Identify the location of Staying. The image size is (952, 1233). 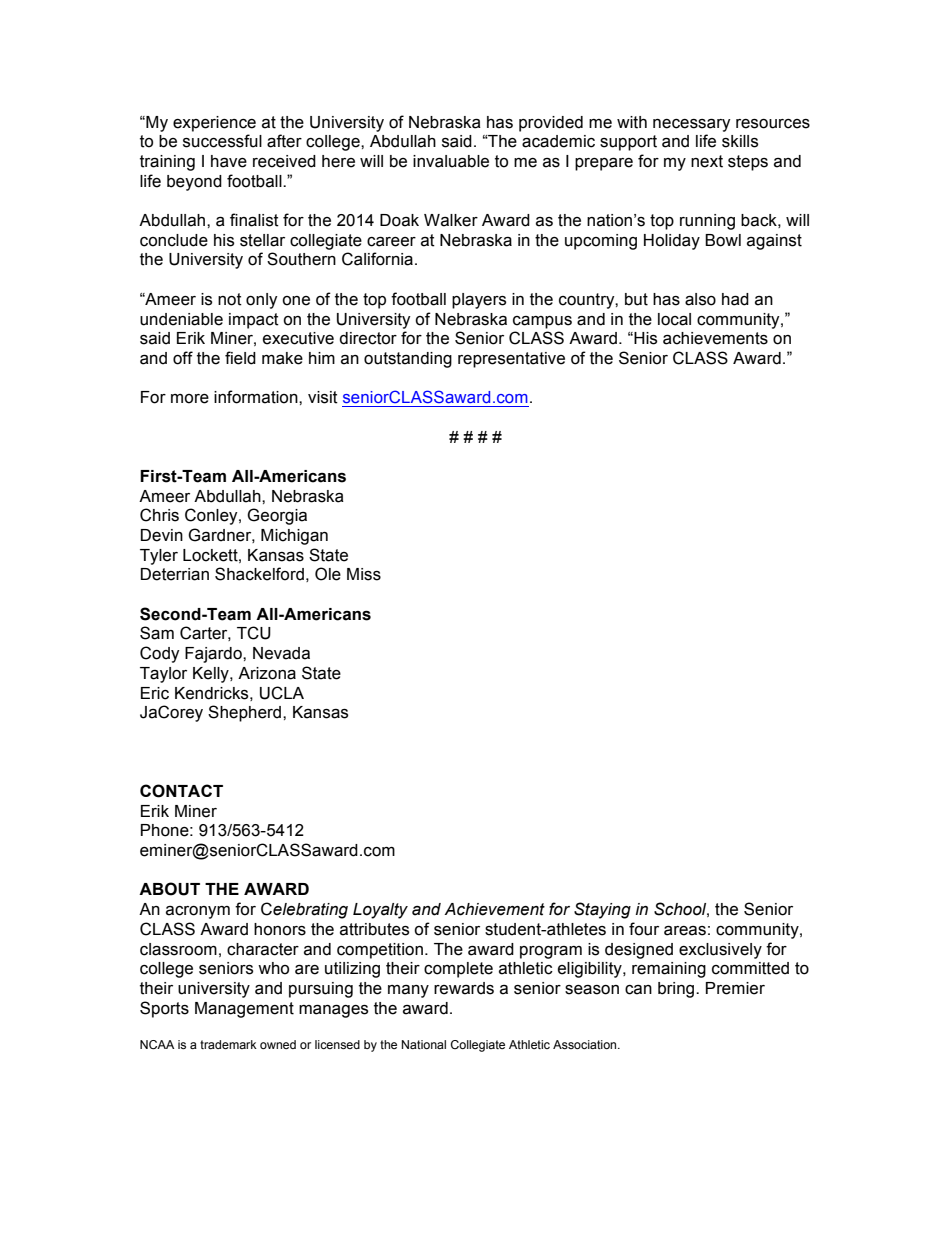
(602, 910).
